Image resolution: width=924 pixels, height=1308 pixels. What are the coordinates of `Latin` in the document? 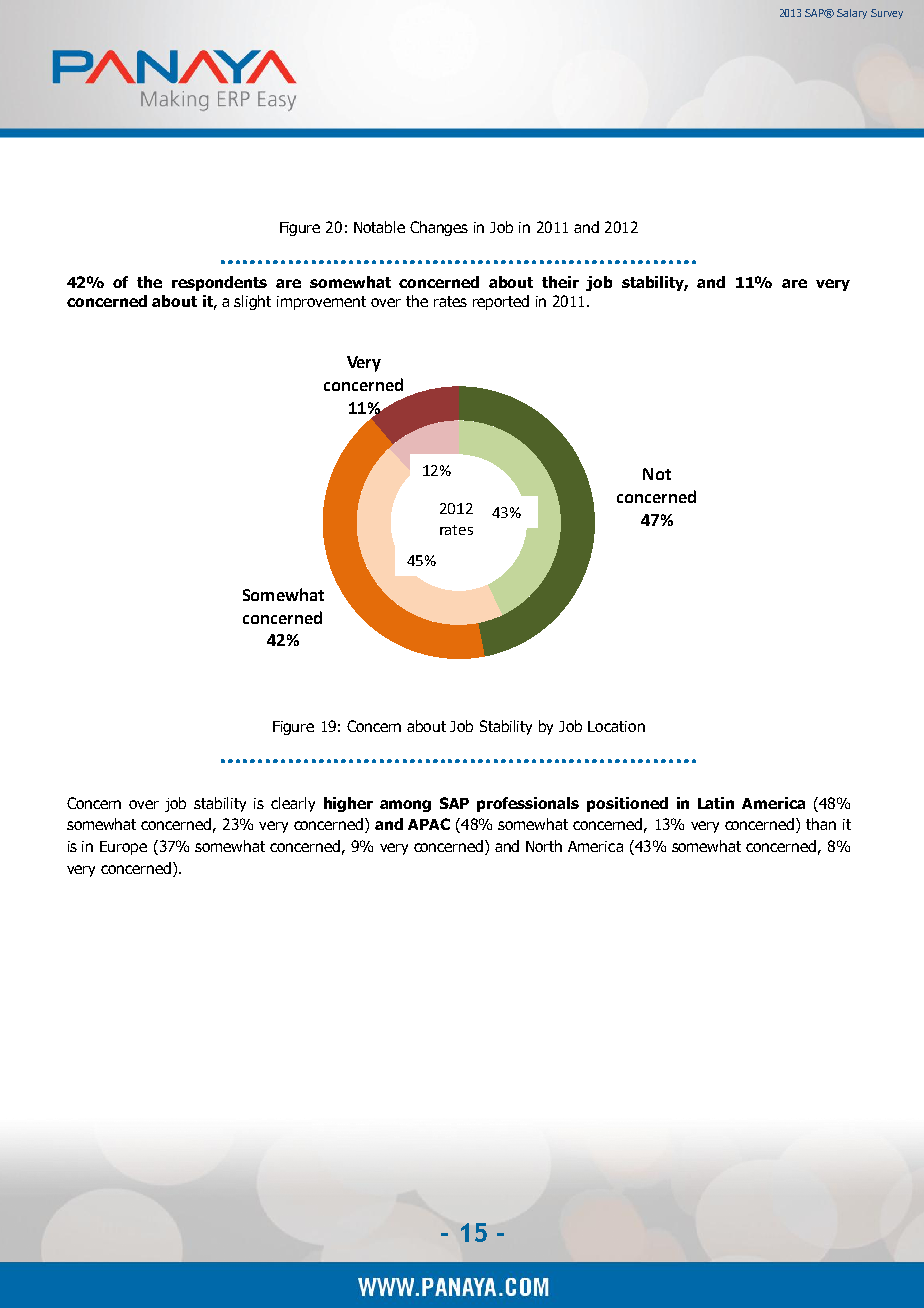 It's located at (716, 803).
